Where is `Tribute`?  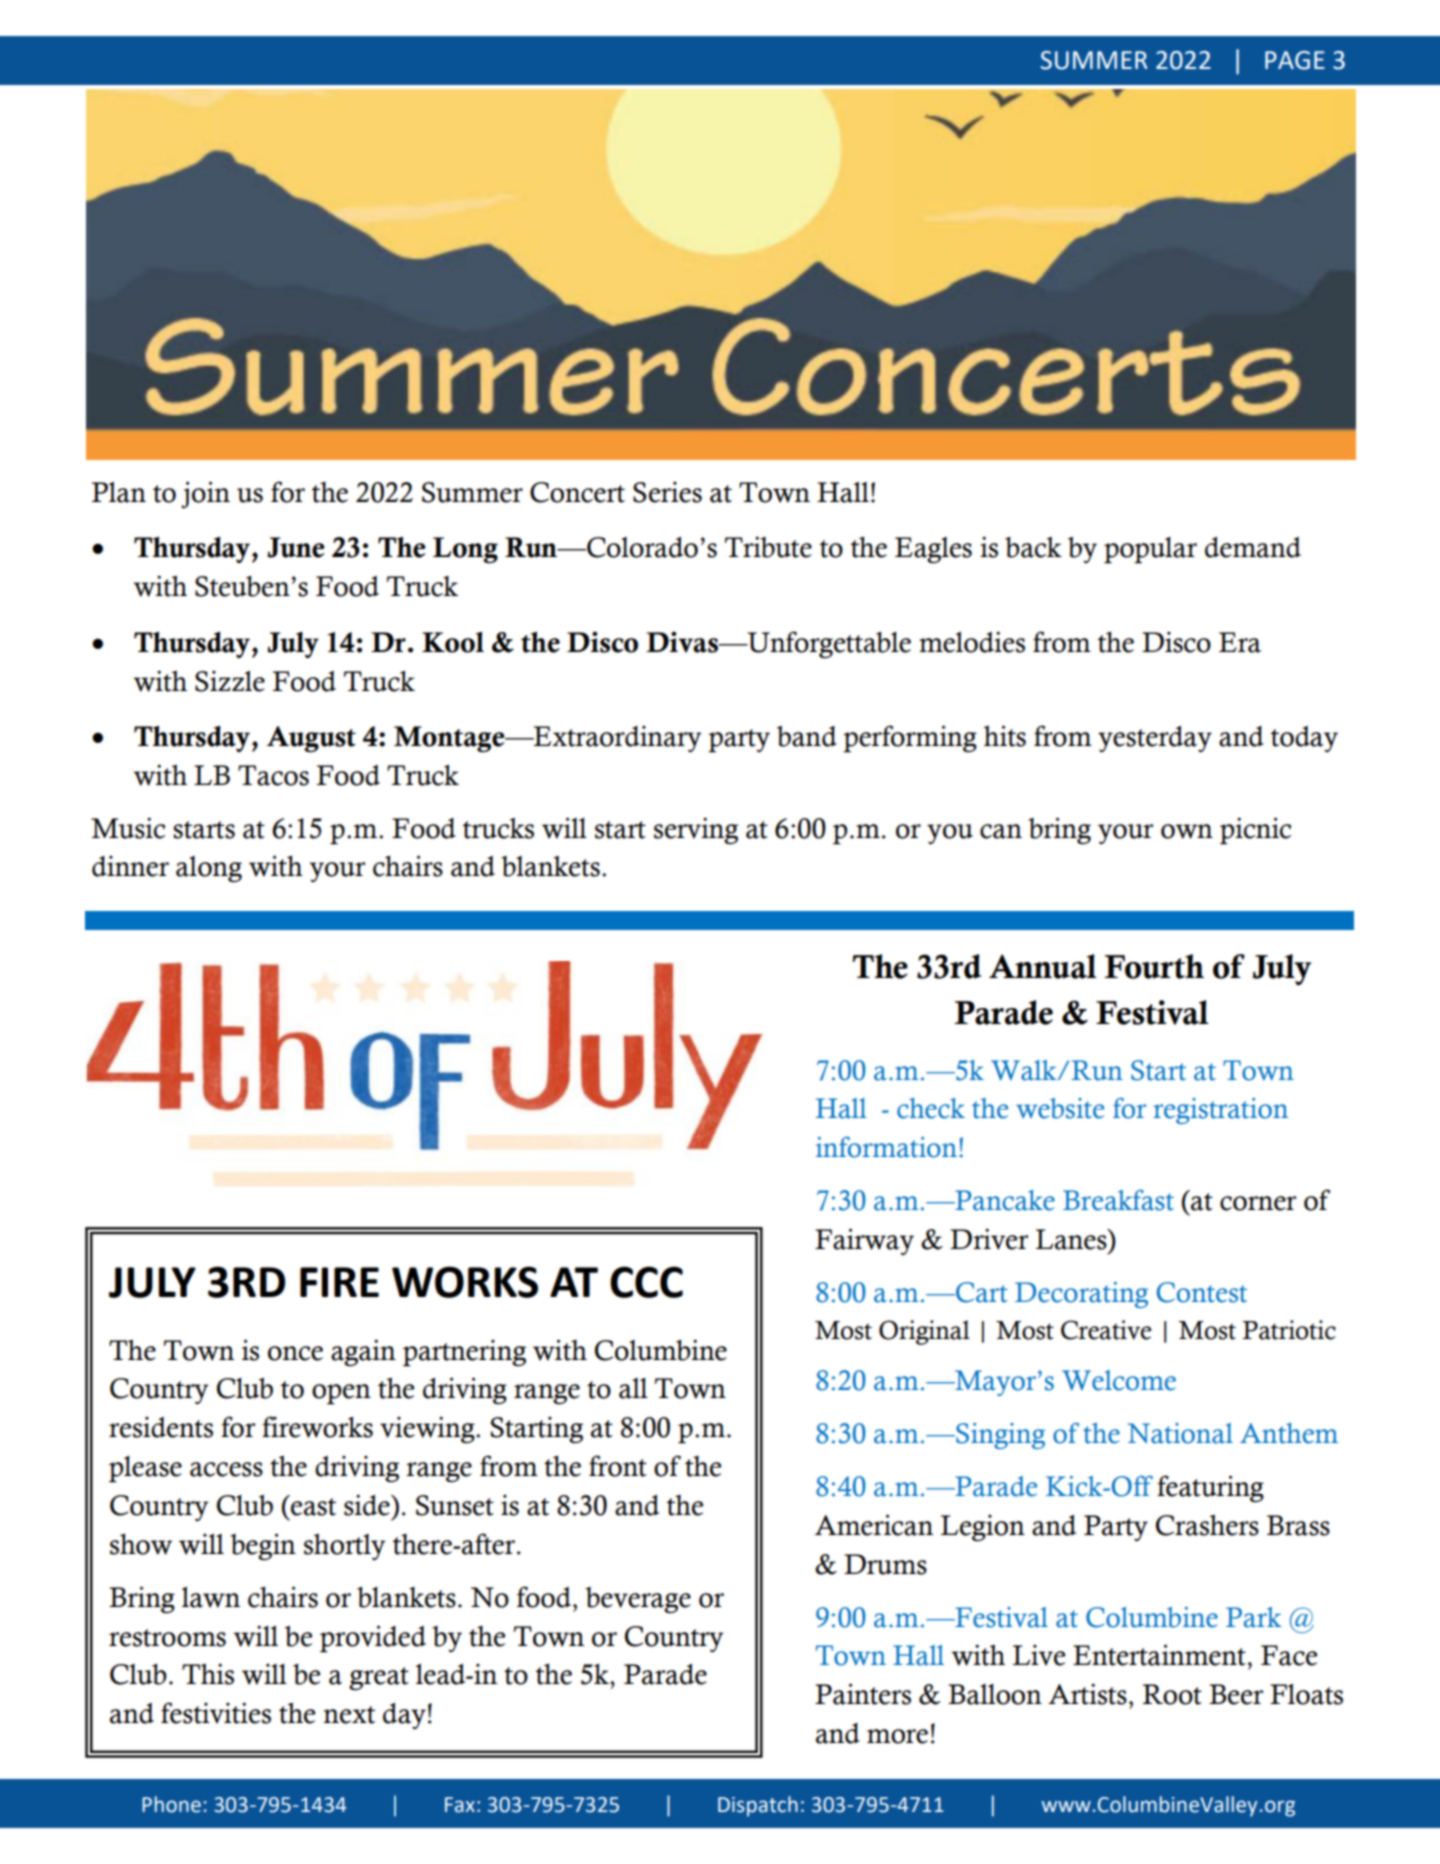
Tribute is located at coordinates (768, 547).
